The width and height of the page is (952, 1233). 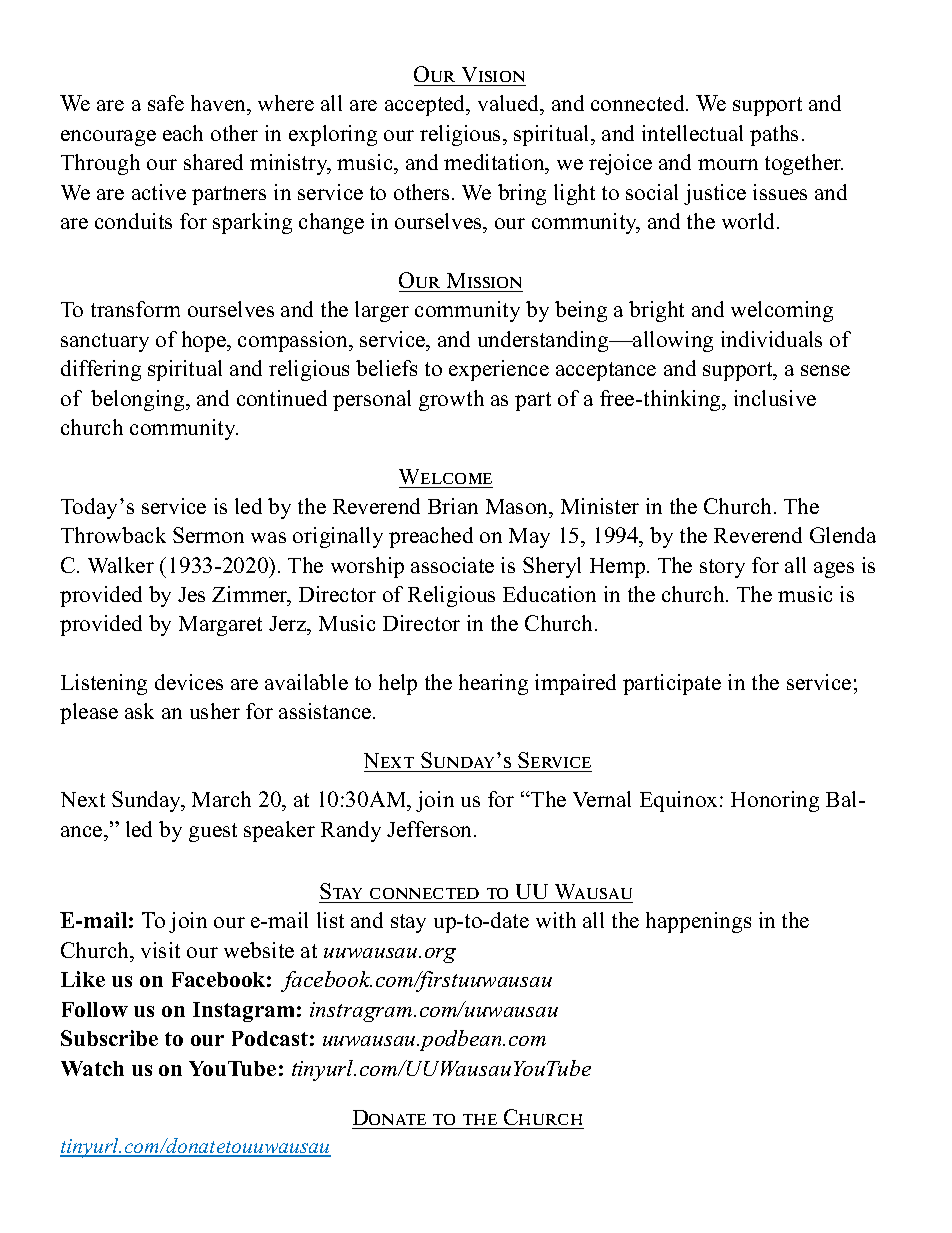 I want to click on story, so click(x=722, y=568).
